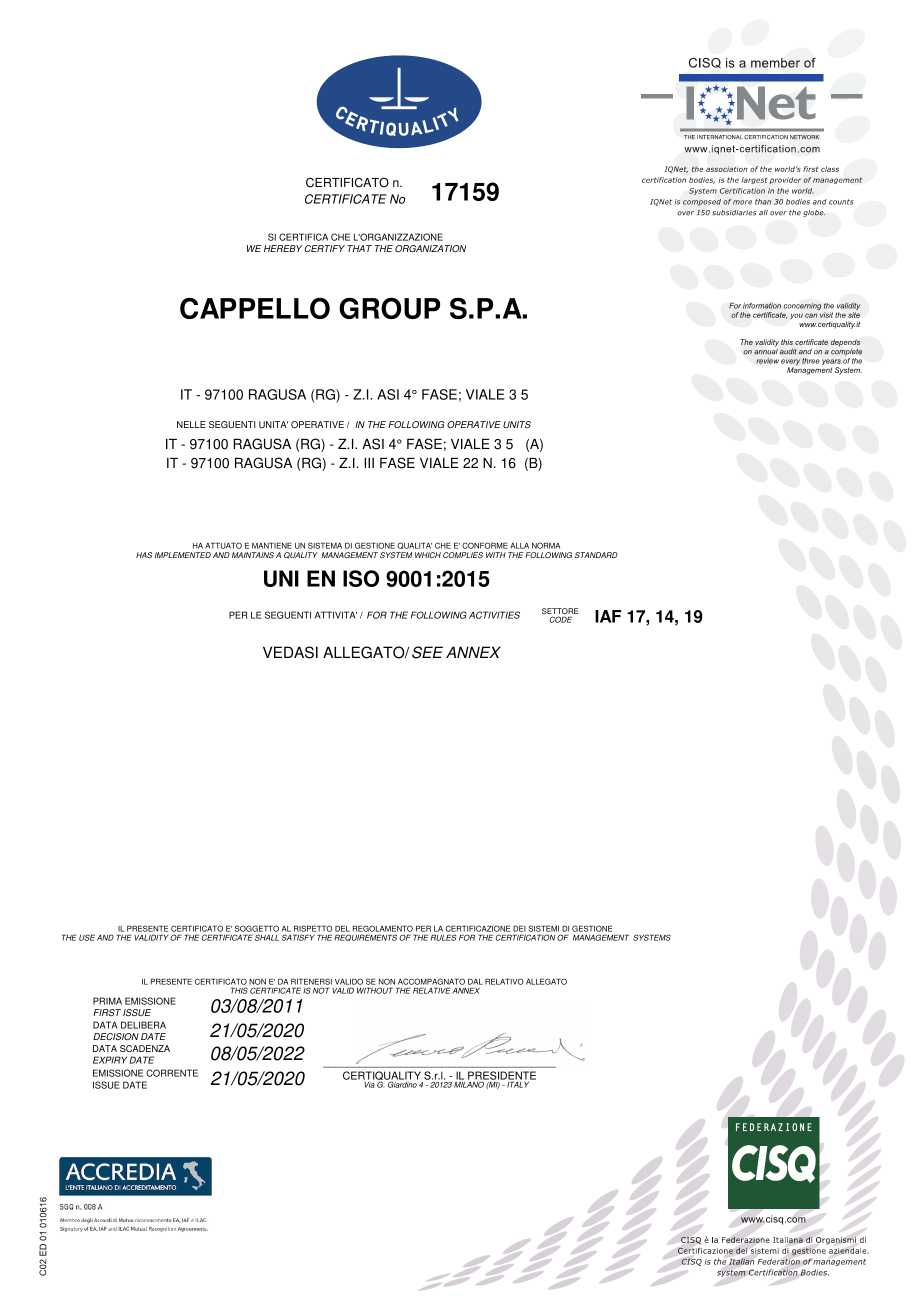  I want to click on EXPIRY, so click(110, 1060).
